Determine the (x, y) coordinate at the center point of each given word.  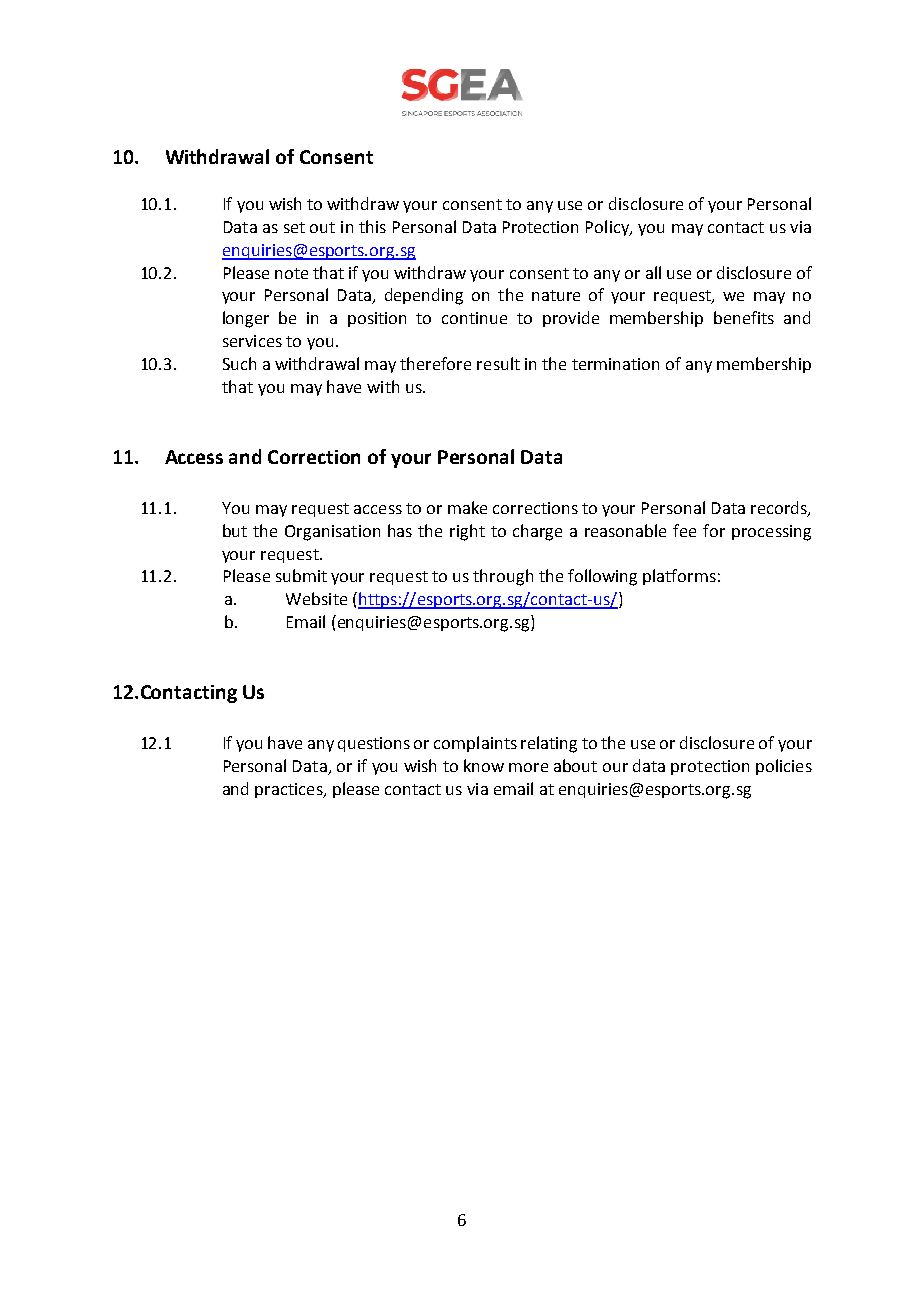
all (653, 272)
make (467, 507)
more (528, 767)
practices (290, 790)
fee (684, 530)
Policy (608, 228)
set (294, 227)
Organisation (332, 533)
